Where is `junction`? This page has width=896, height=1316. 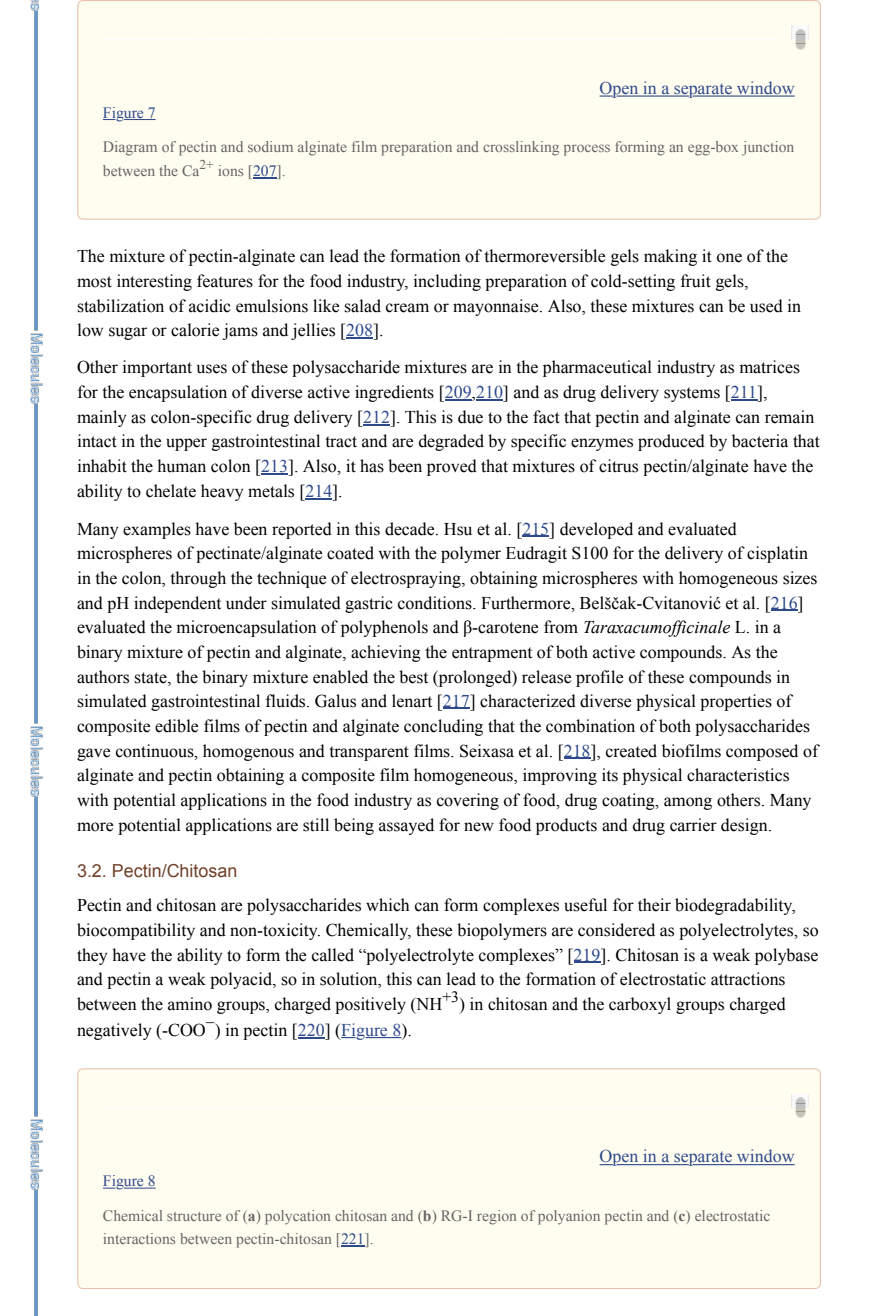 junction is located at coordinates (768, 148).
